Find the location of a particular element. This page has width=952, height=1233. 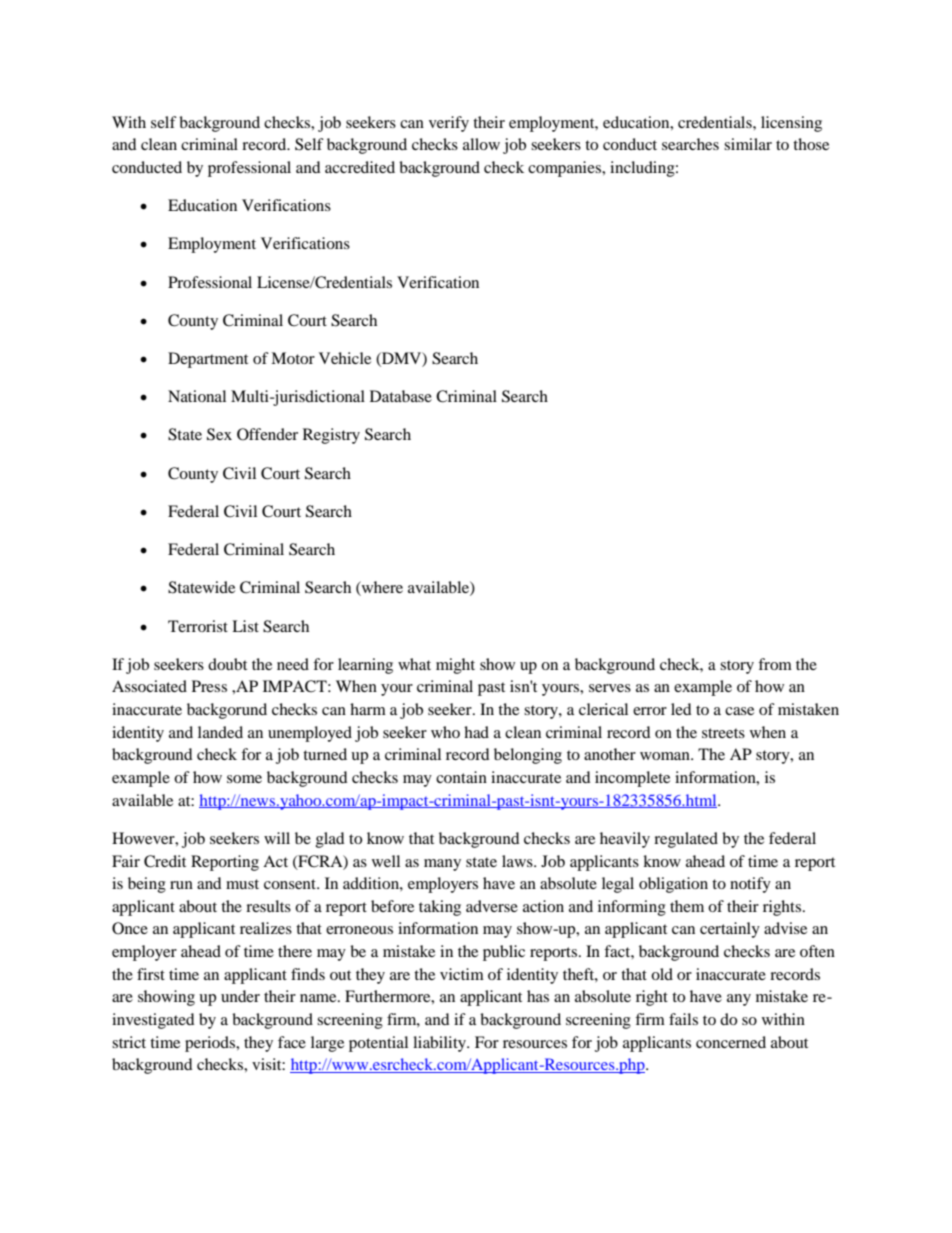

List is located at coordinates (245, 626).
